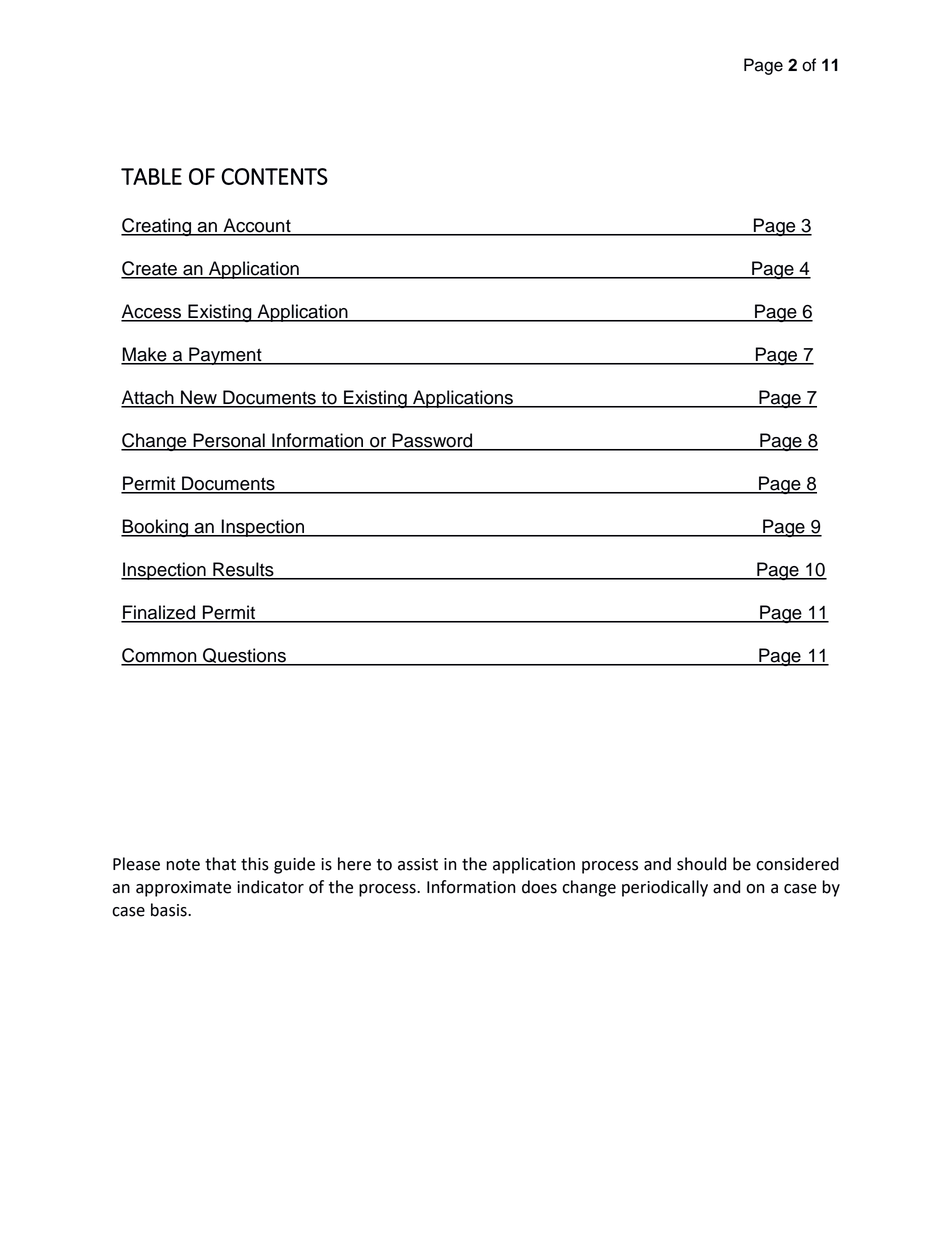 The image size is (952, 1233). I want to click on Questions, so click(244, 657).
